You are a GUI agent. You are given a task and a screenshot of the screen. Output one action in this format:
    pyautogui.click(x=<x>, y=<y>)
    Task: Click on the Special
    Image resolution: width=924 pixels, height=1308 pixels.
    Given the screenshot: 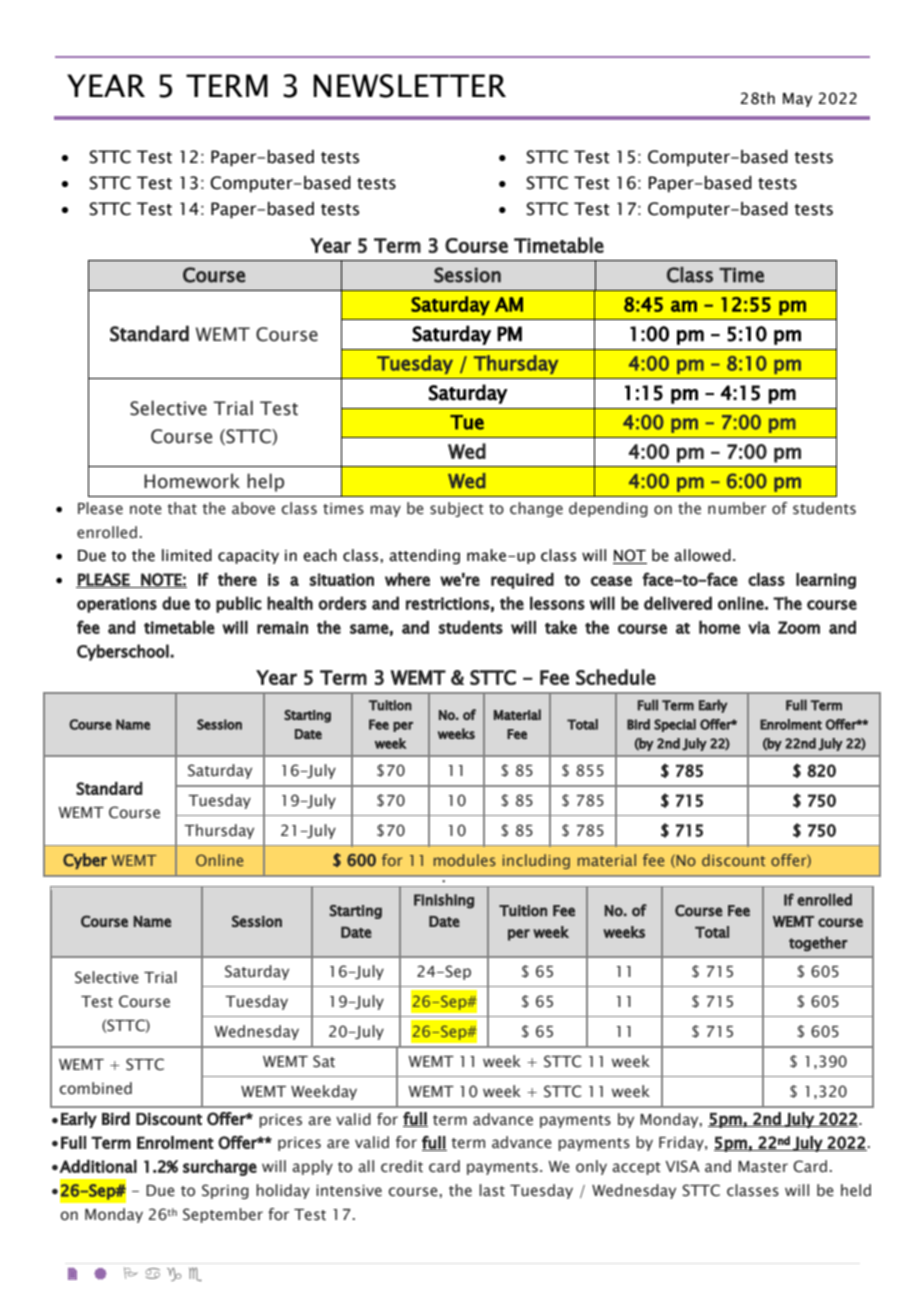 What is the action you would take?
    pyautogui.click(x=675, y=725)
